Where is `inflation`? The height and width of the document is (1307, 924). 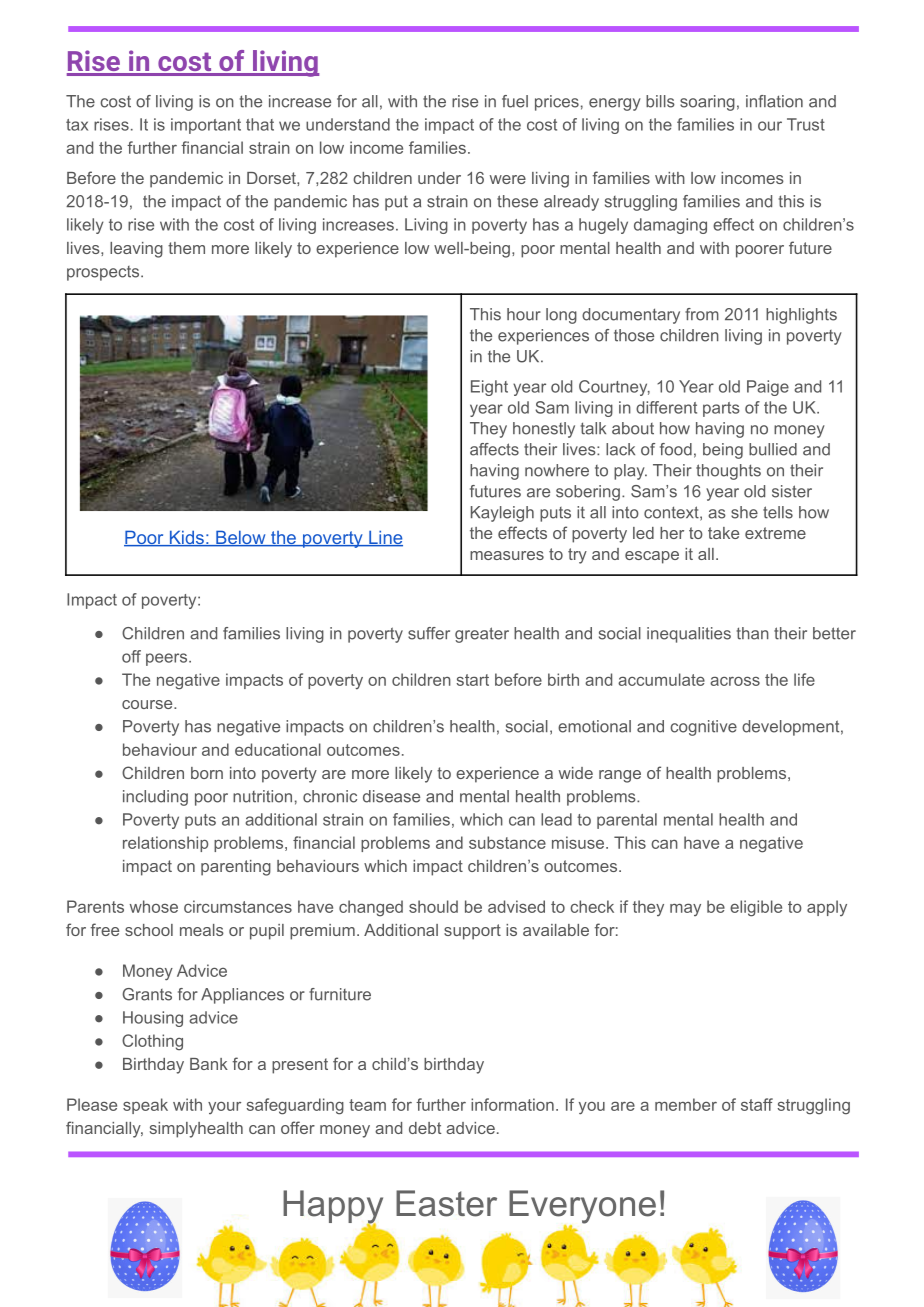 inflation is located at coordinates (774, 101).
